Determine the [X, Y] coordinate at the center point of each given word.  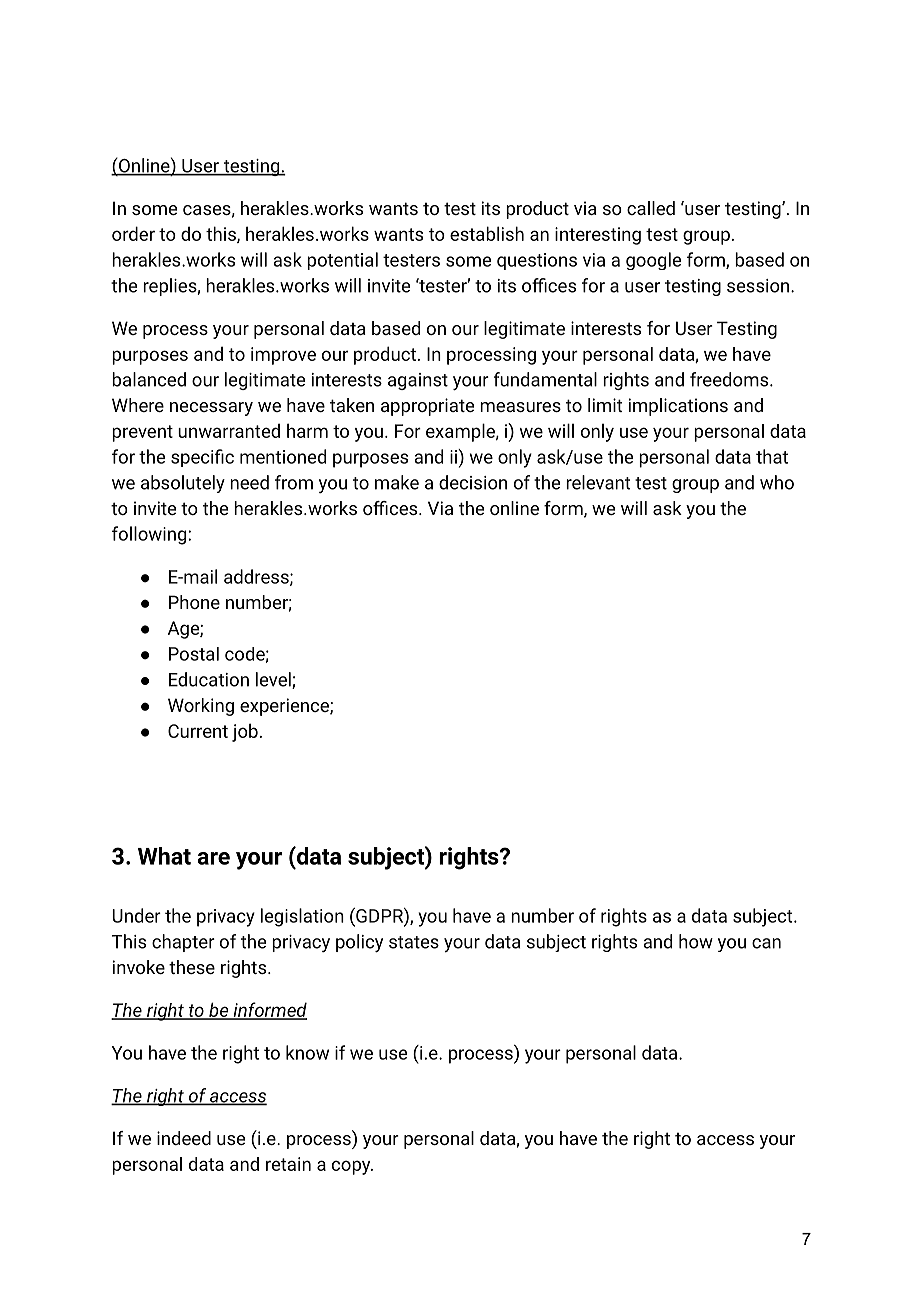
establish [487, 233]
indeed [184, 1138]
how [696, 941]
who [777, 482]
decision [473, 482]
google [653, 261]
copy [352, 1167]
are [214, 858]
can [766, 943]
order [133, 233]
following [149, 535]
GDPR [379, 915]
